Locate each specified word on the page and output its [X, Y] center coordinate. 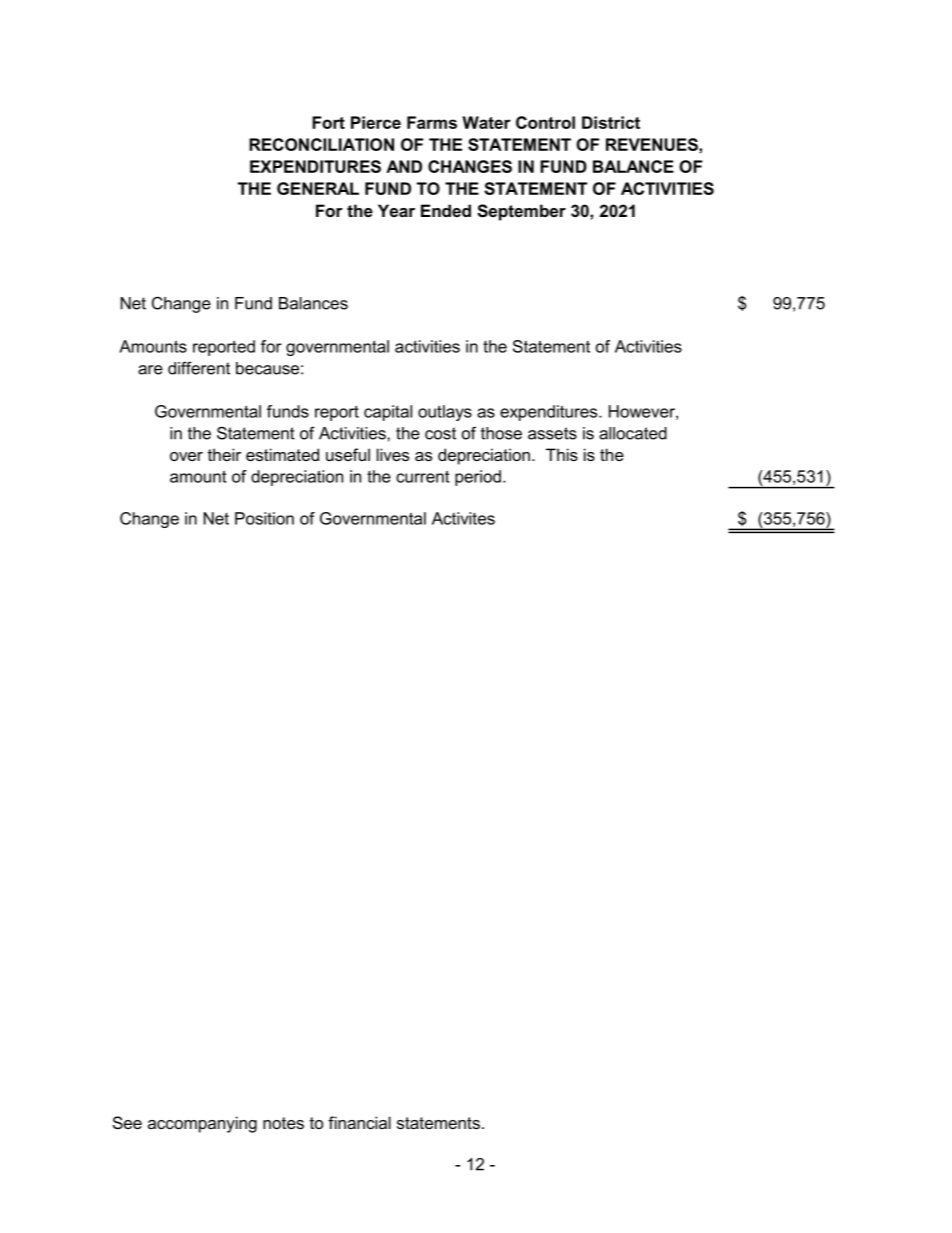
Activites [463, 518]
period [478, 478]
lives [393, 454]
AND [404, 166]
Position [264, 518]
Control [545, 122]
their [224, 454]
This [562, 454]
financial [359, 1122]
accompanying [202, 1124]
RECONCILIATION [321, 144]
